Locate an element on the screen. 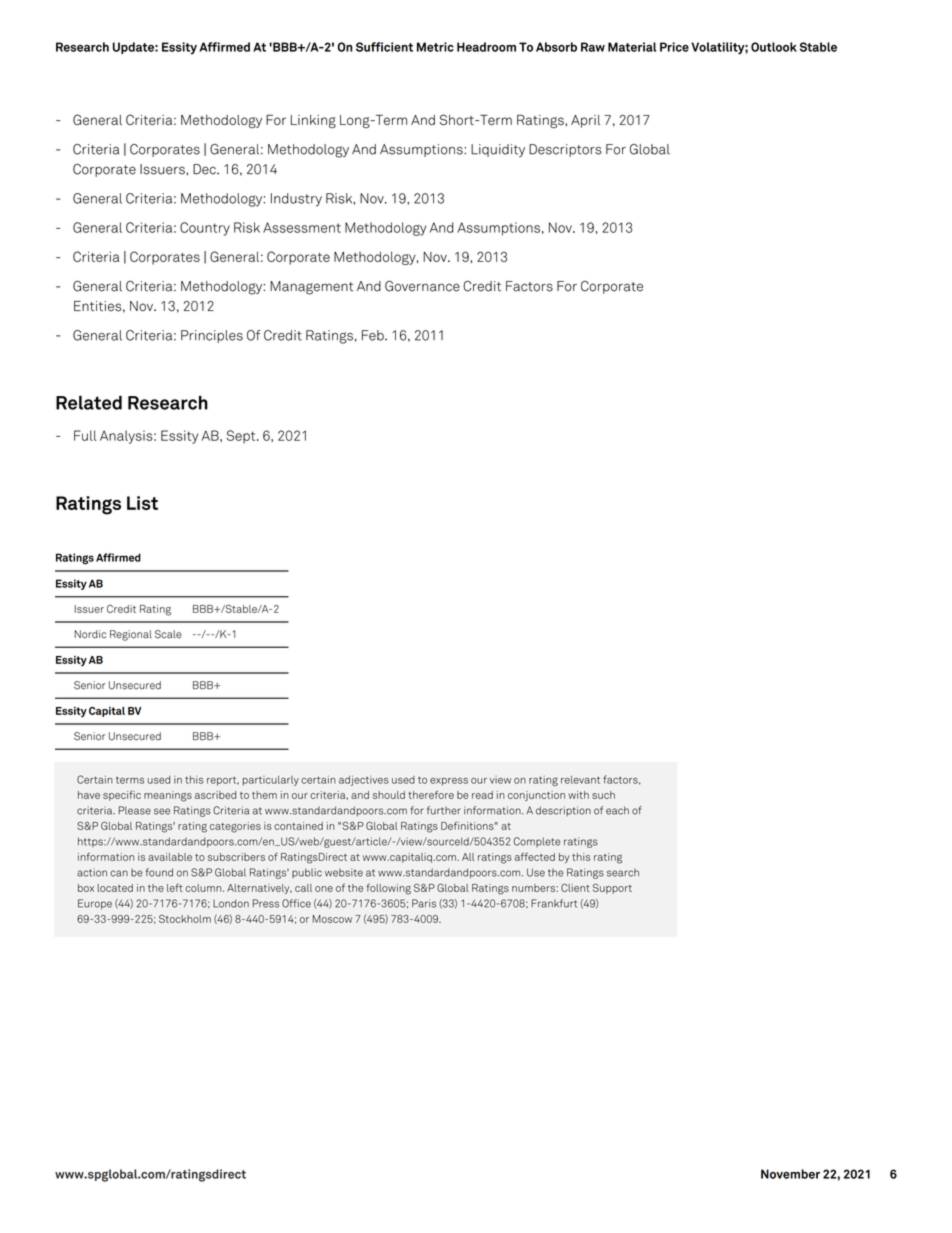  Sept is located at coordinates (242, 437).
